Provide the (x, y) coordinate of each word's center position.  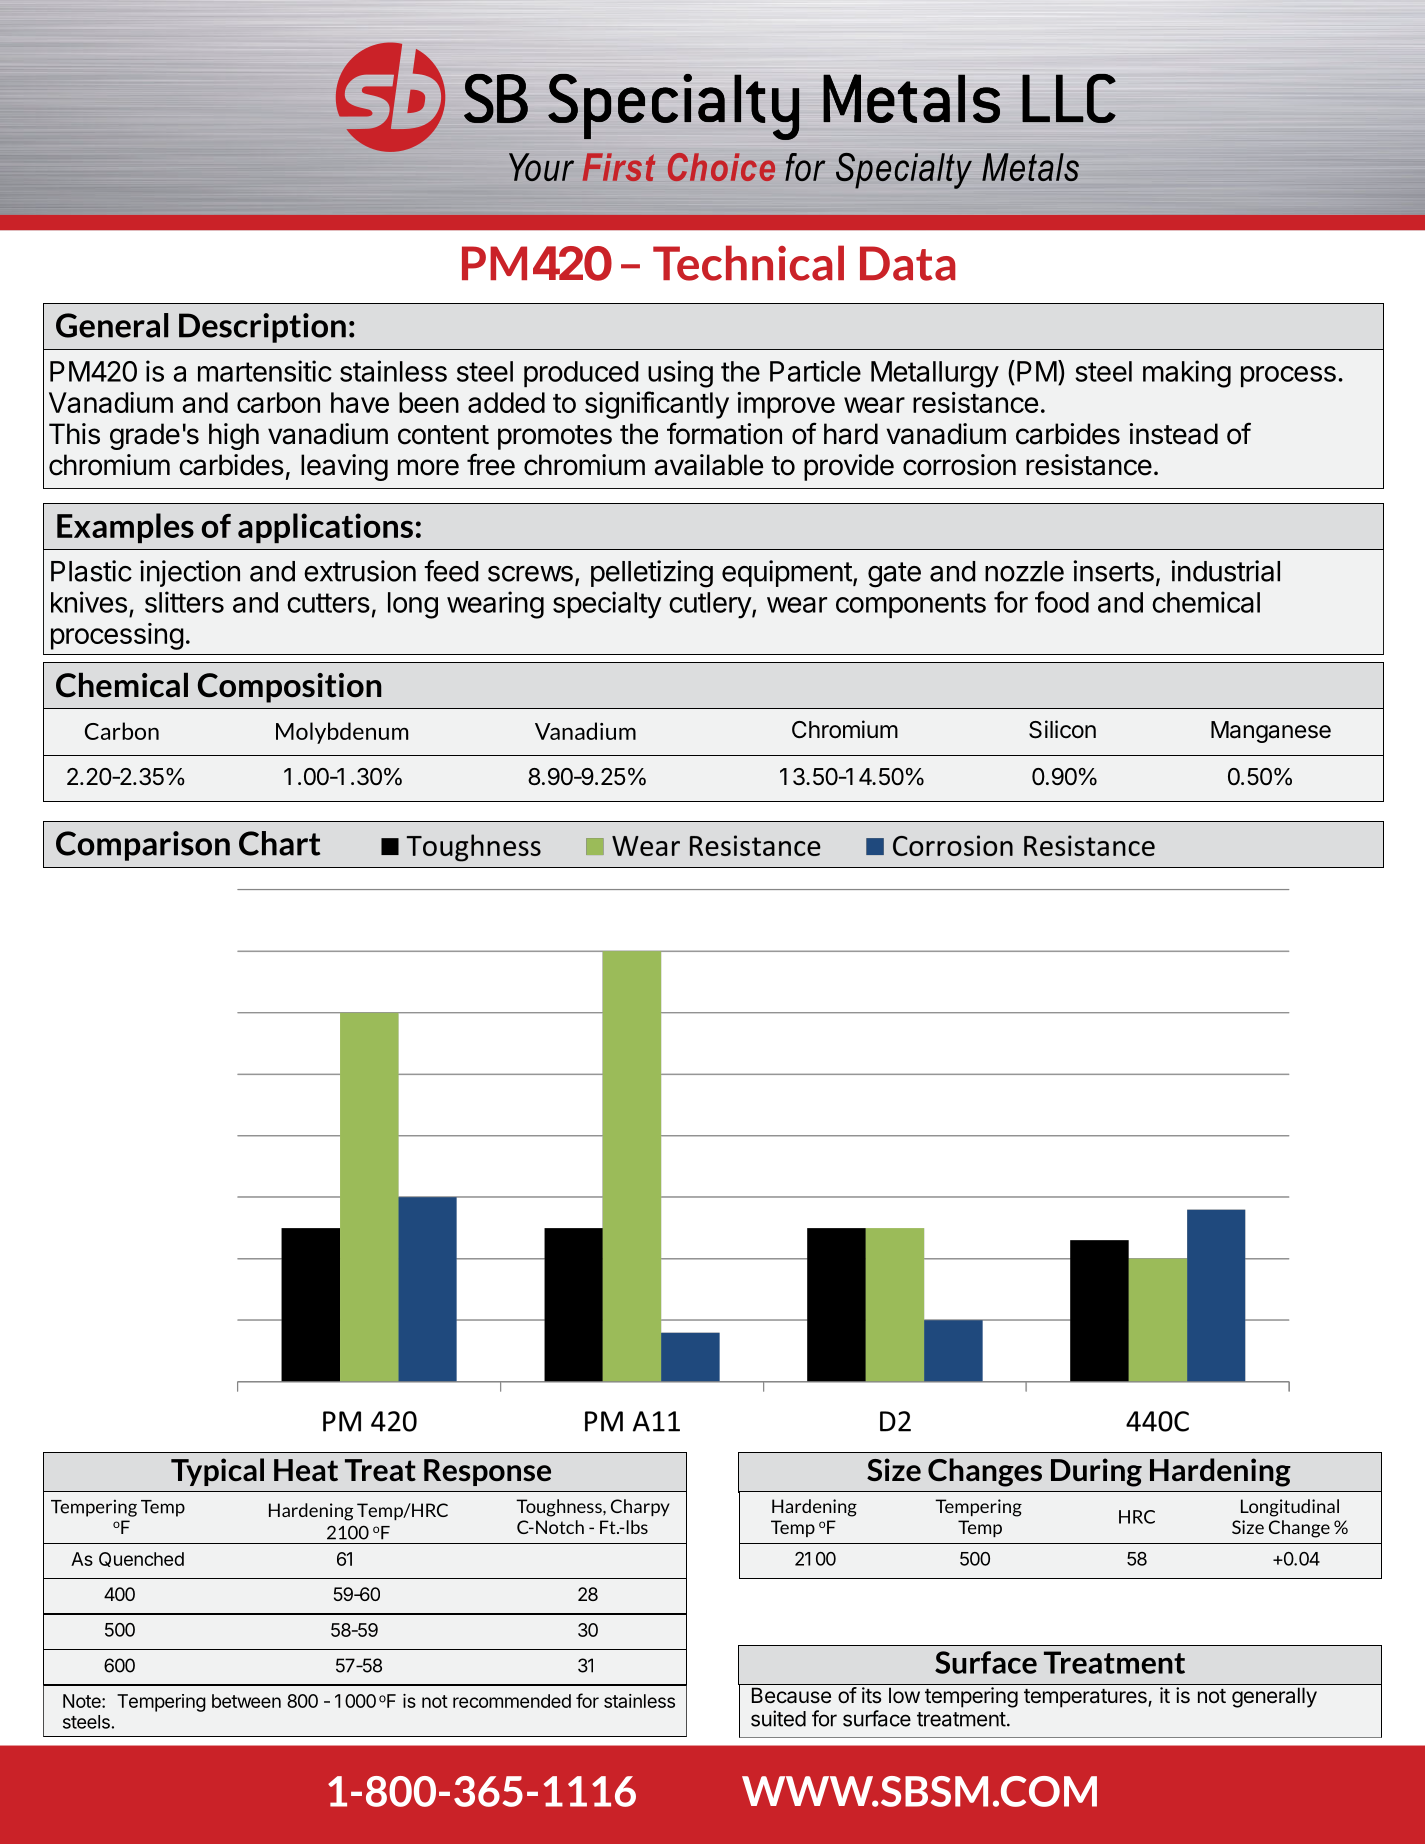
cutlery (711, 605)
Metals (1030, 167)
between (246, 1701)
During (1096, 1472)
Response (487, 1472)
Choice (721, 167)
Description (262, 328)
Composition (290, 688)
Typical (217, 1472)
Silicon (1062, 729)
